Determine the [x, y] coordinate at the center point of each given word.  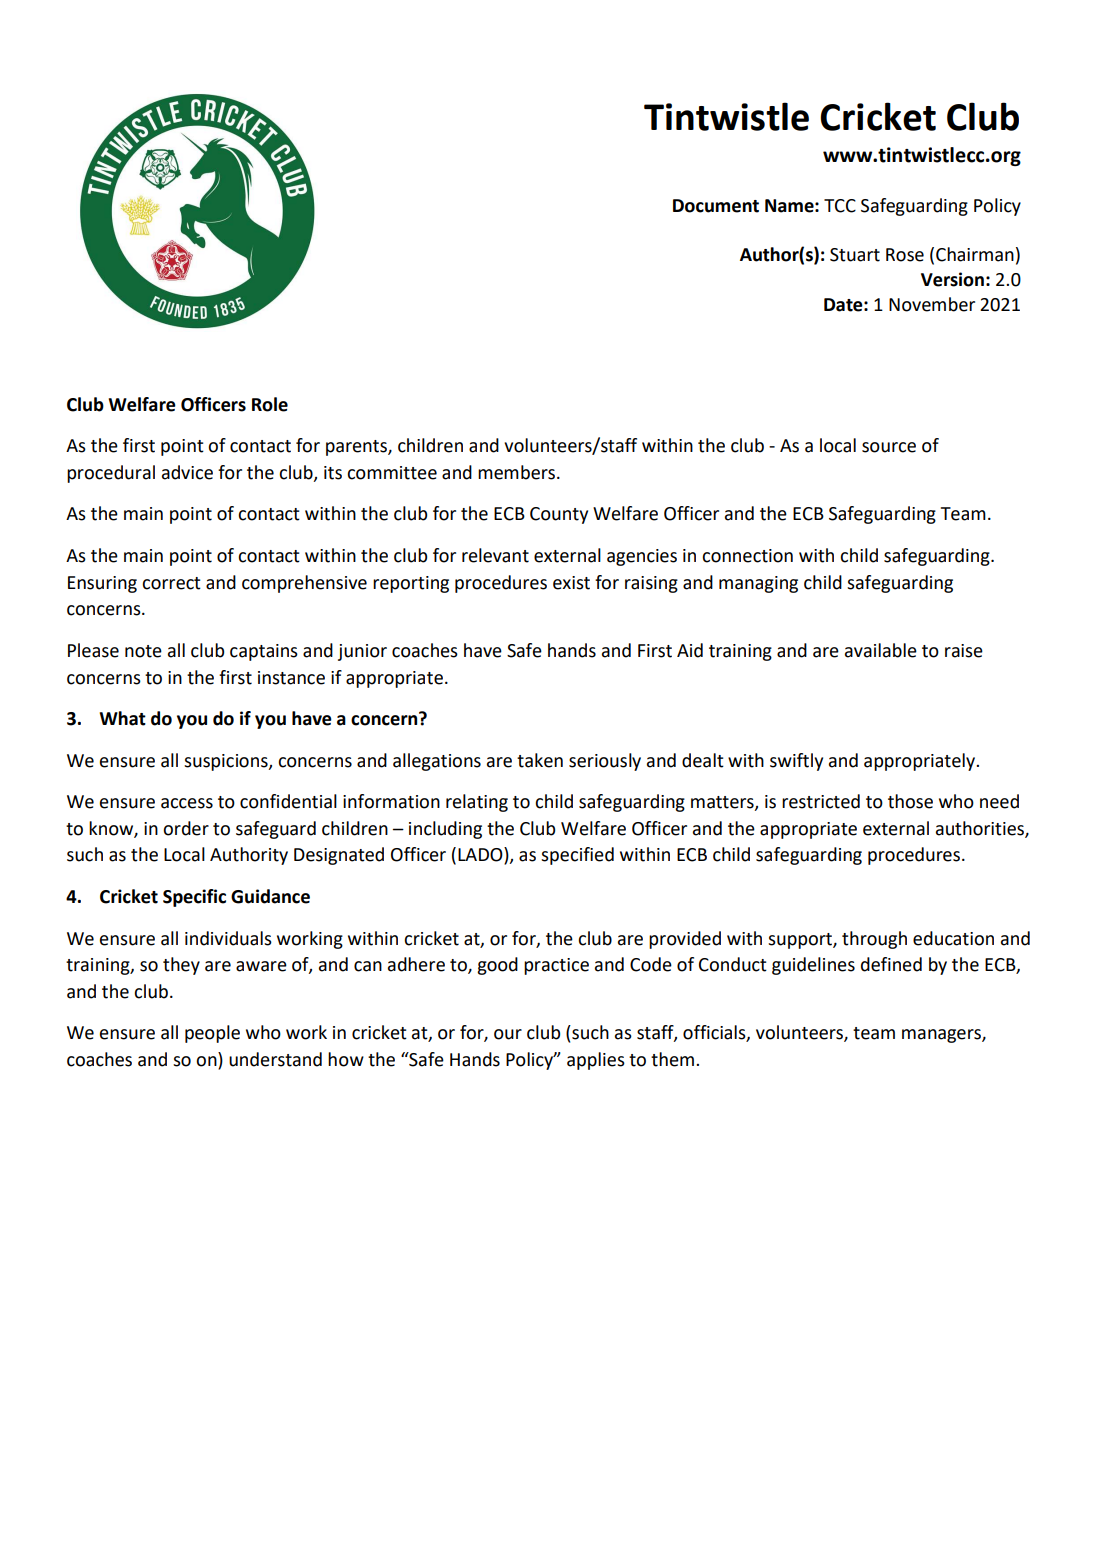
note [143, 651]
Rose [905, 255]
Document [716, 206]
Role [270, 404]
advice [187, 472]
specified [577, 856]
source [889, 447]
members [518, 472]
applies [596, 1061]
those [910, 801]
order [186, 828]
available [881, 650]
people [212, 1034]
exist [571, 583]
